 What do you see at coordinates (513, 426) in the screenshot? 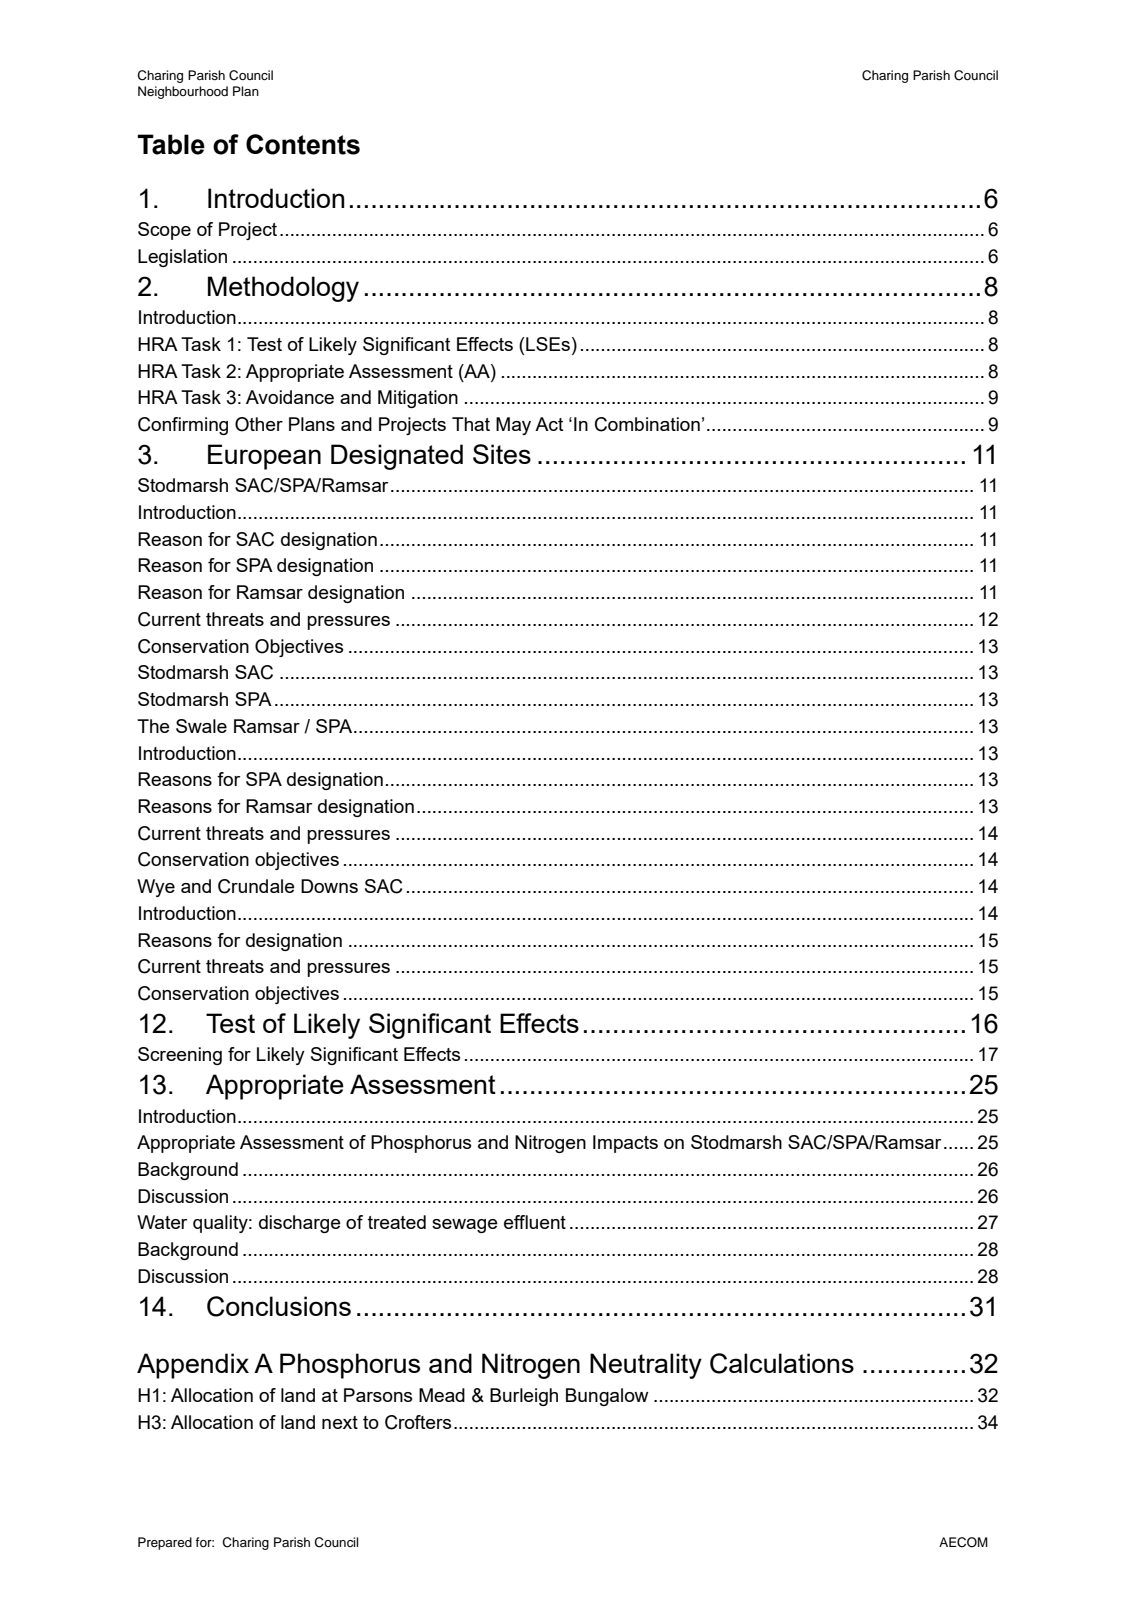
I see `May` at bounding box center [513, 426].
